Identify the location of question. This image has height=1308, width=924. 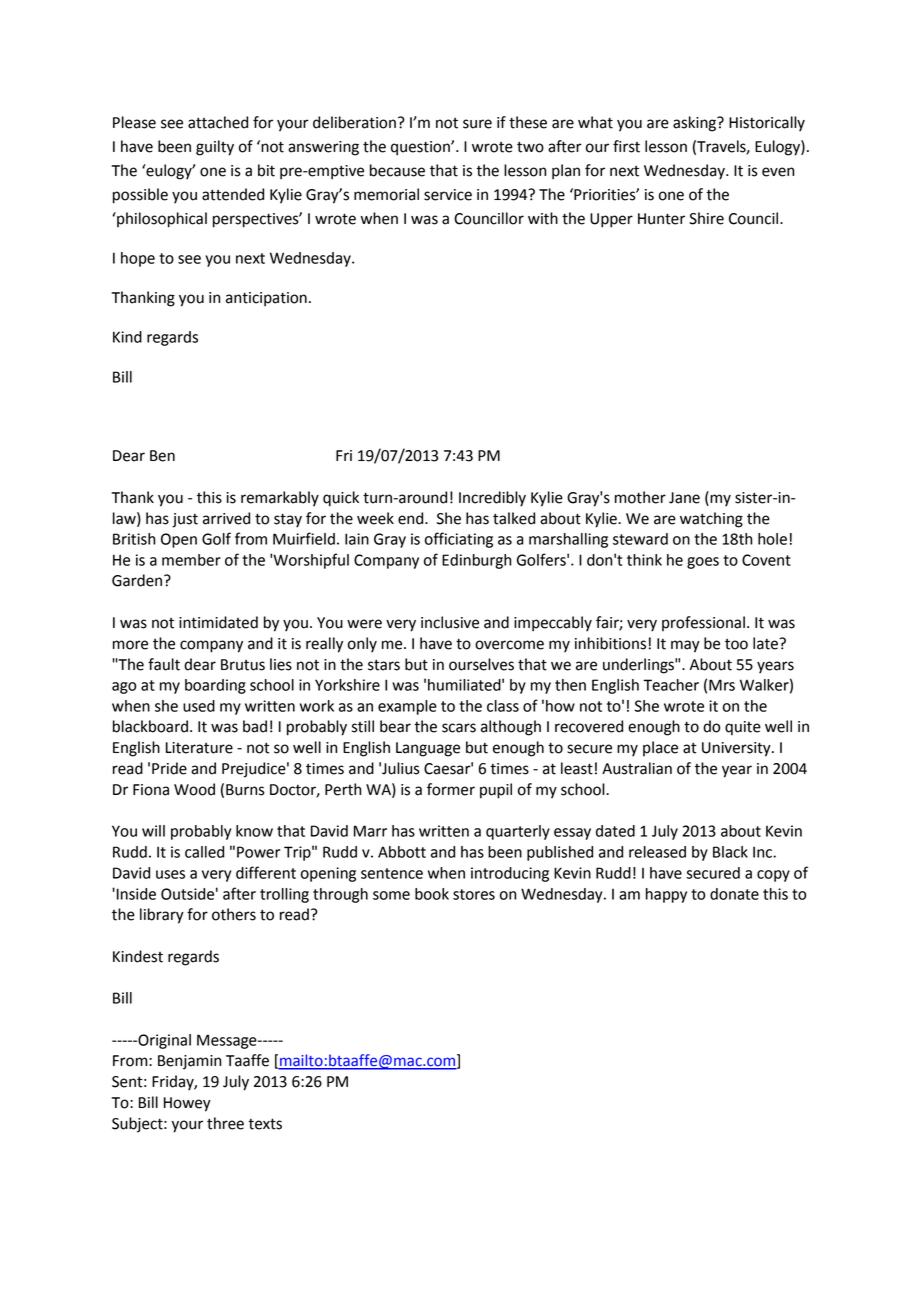
(421, 148).
